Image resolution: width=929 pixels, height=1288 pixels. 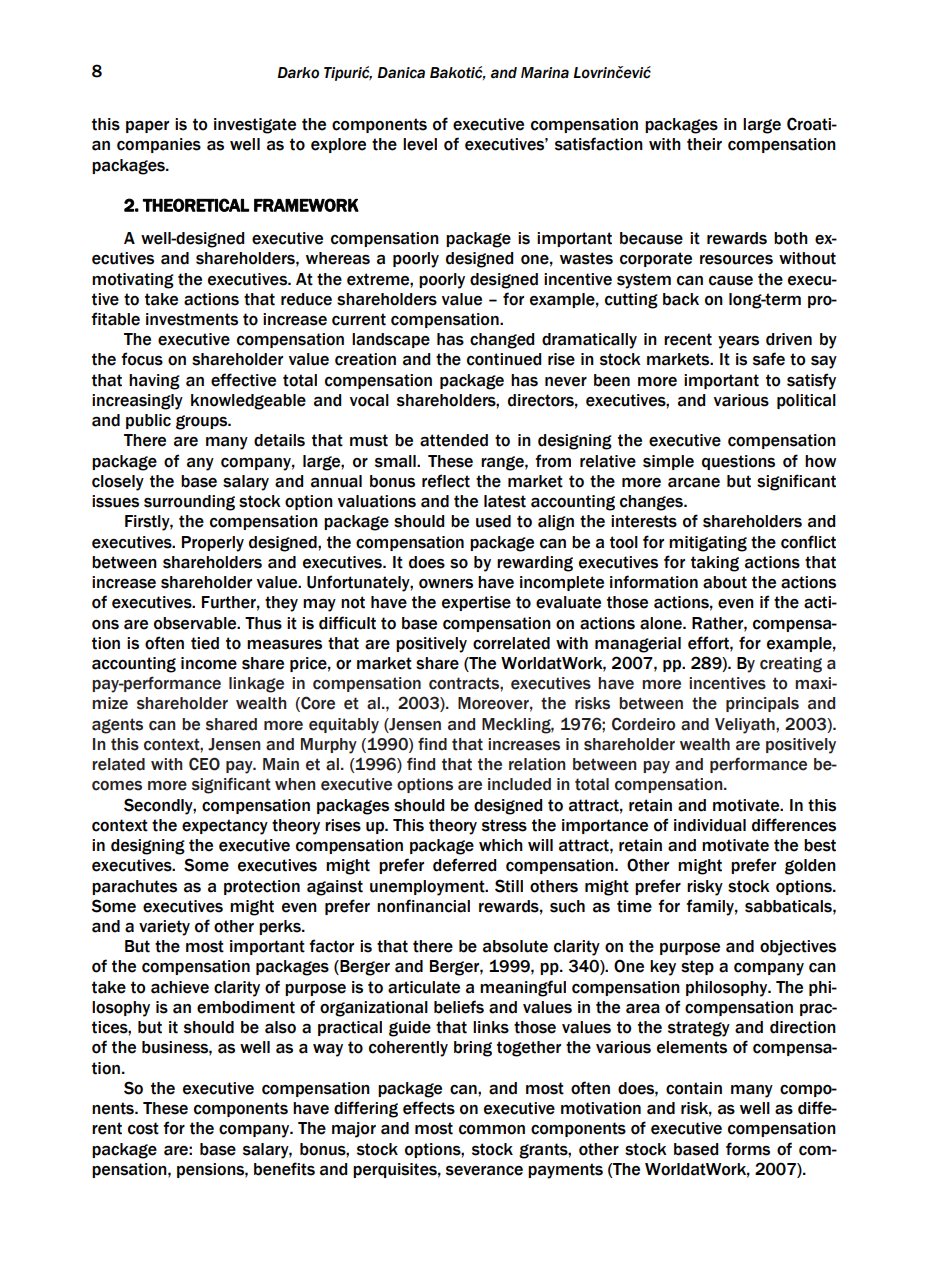 I want to click on forms, so click(x=748, y=1149).
